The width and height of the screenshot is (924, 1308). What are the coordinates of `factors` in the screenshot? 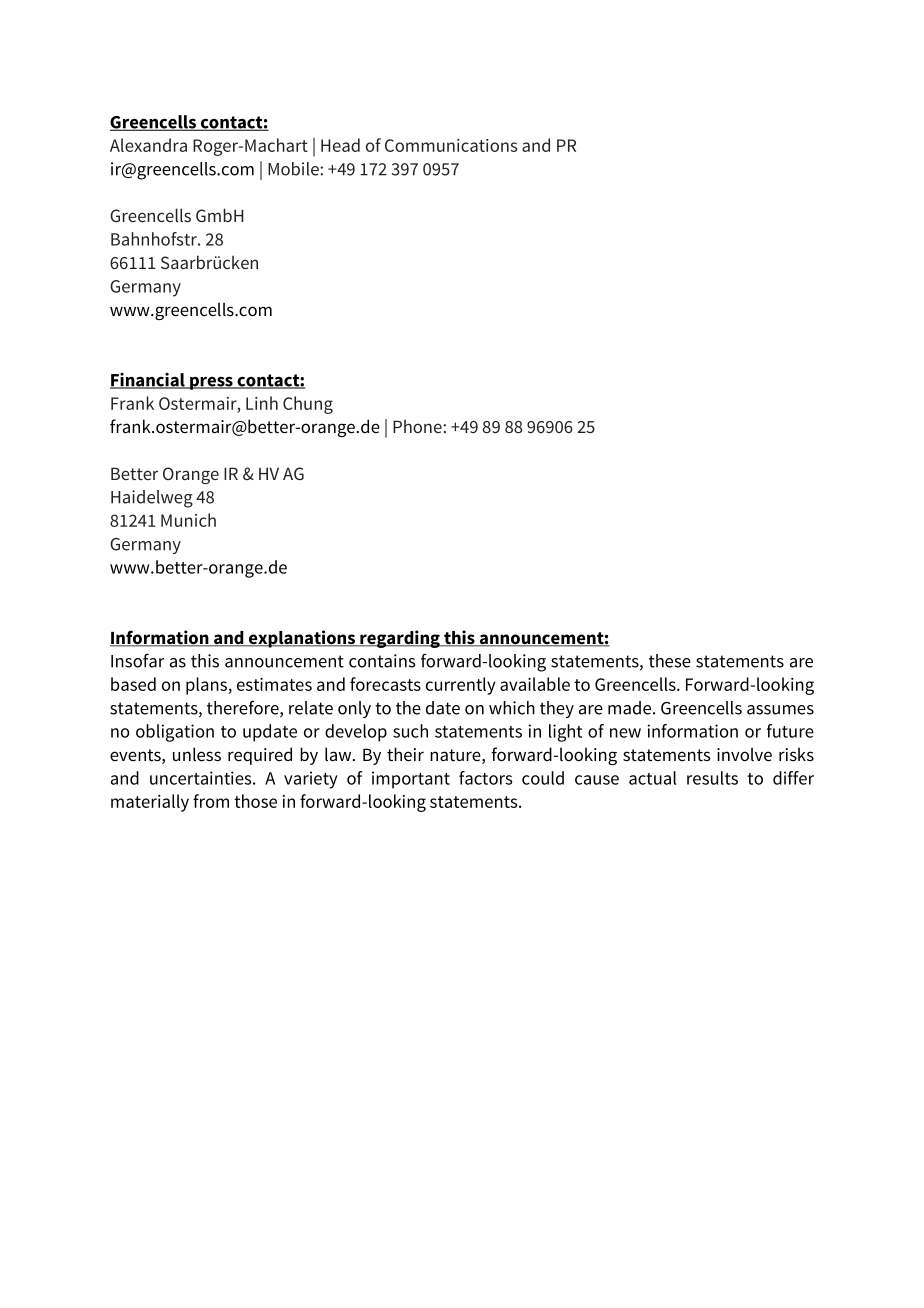 It's located at (485, 778).
